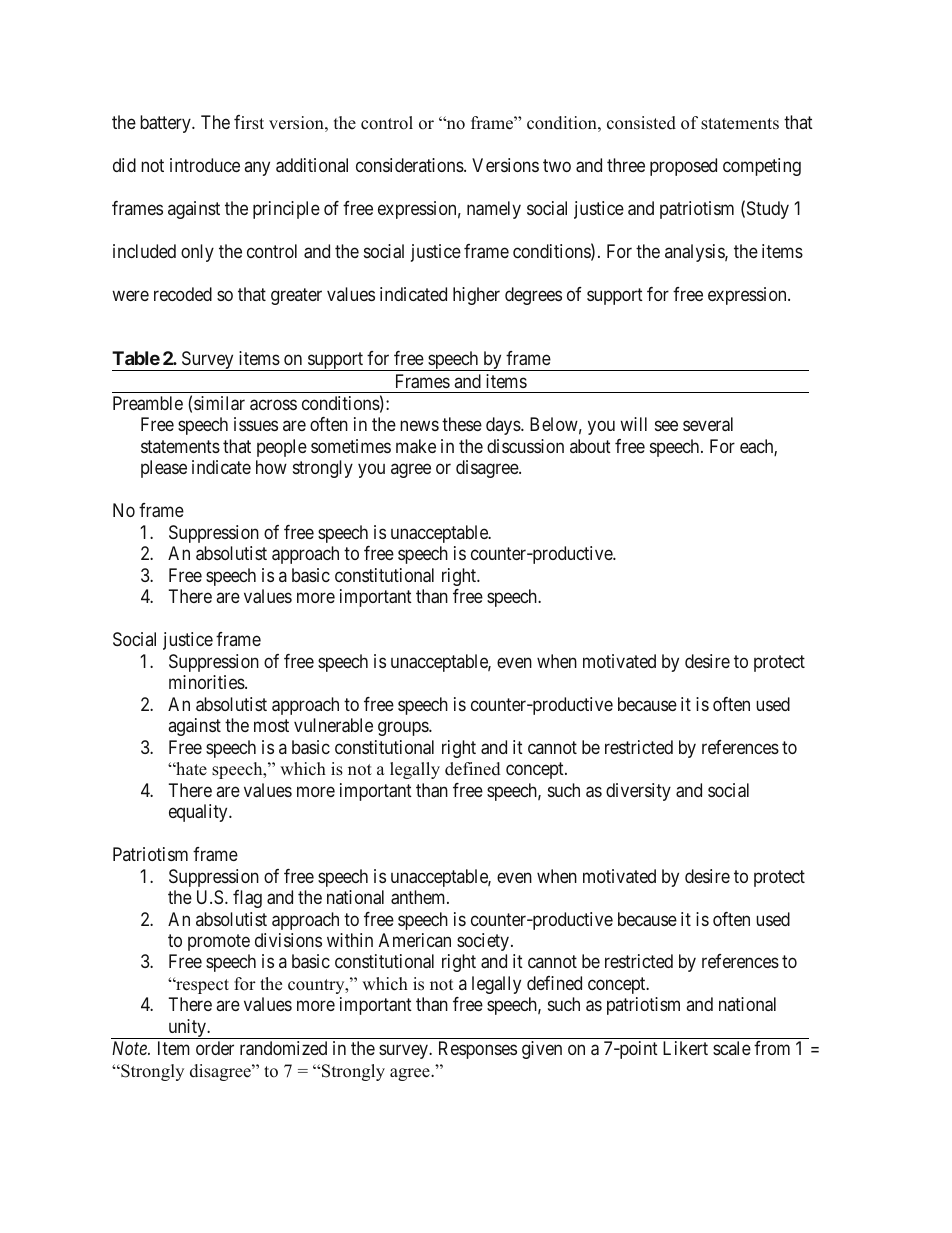 This document has width=952, height=1233. I want to click on unity, so click(187, 1029).
